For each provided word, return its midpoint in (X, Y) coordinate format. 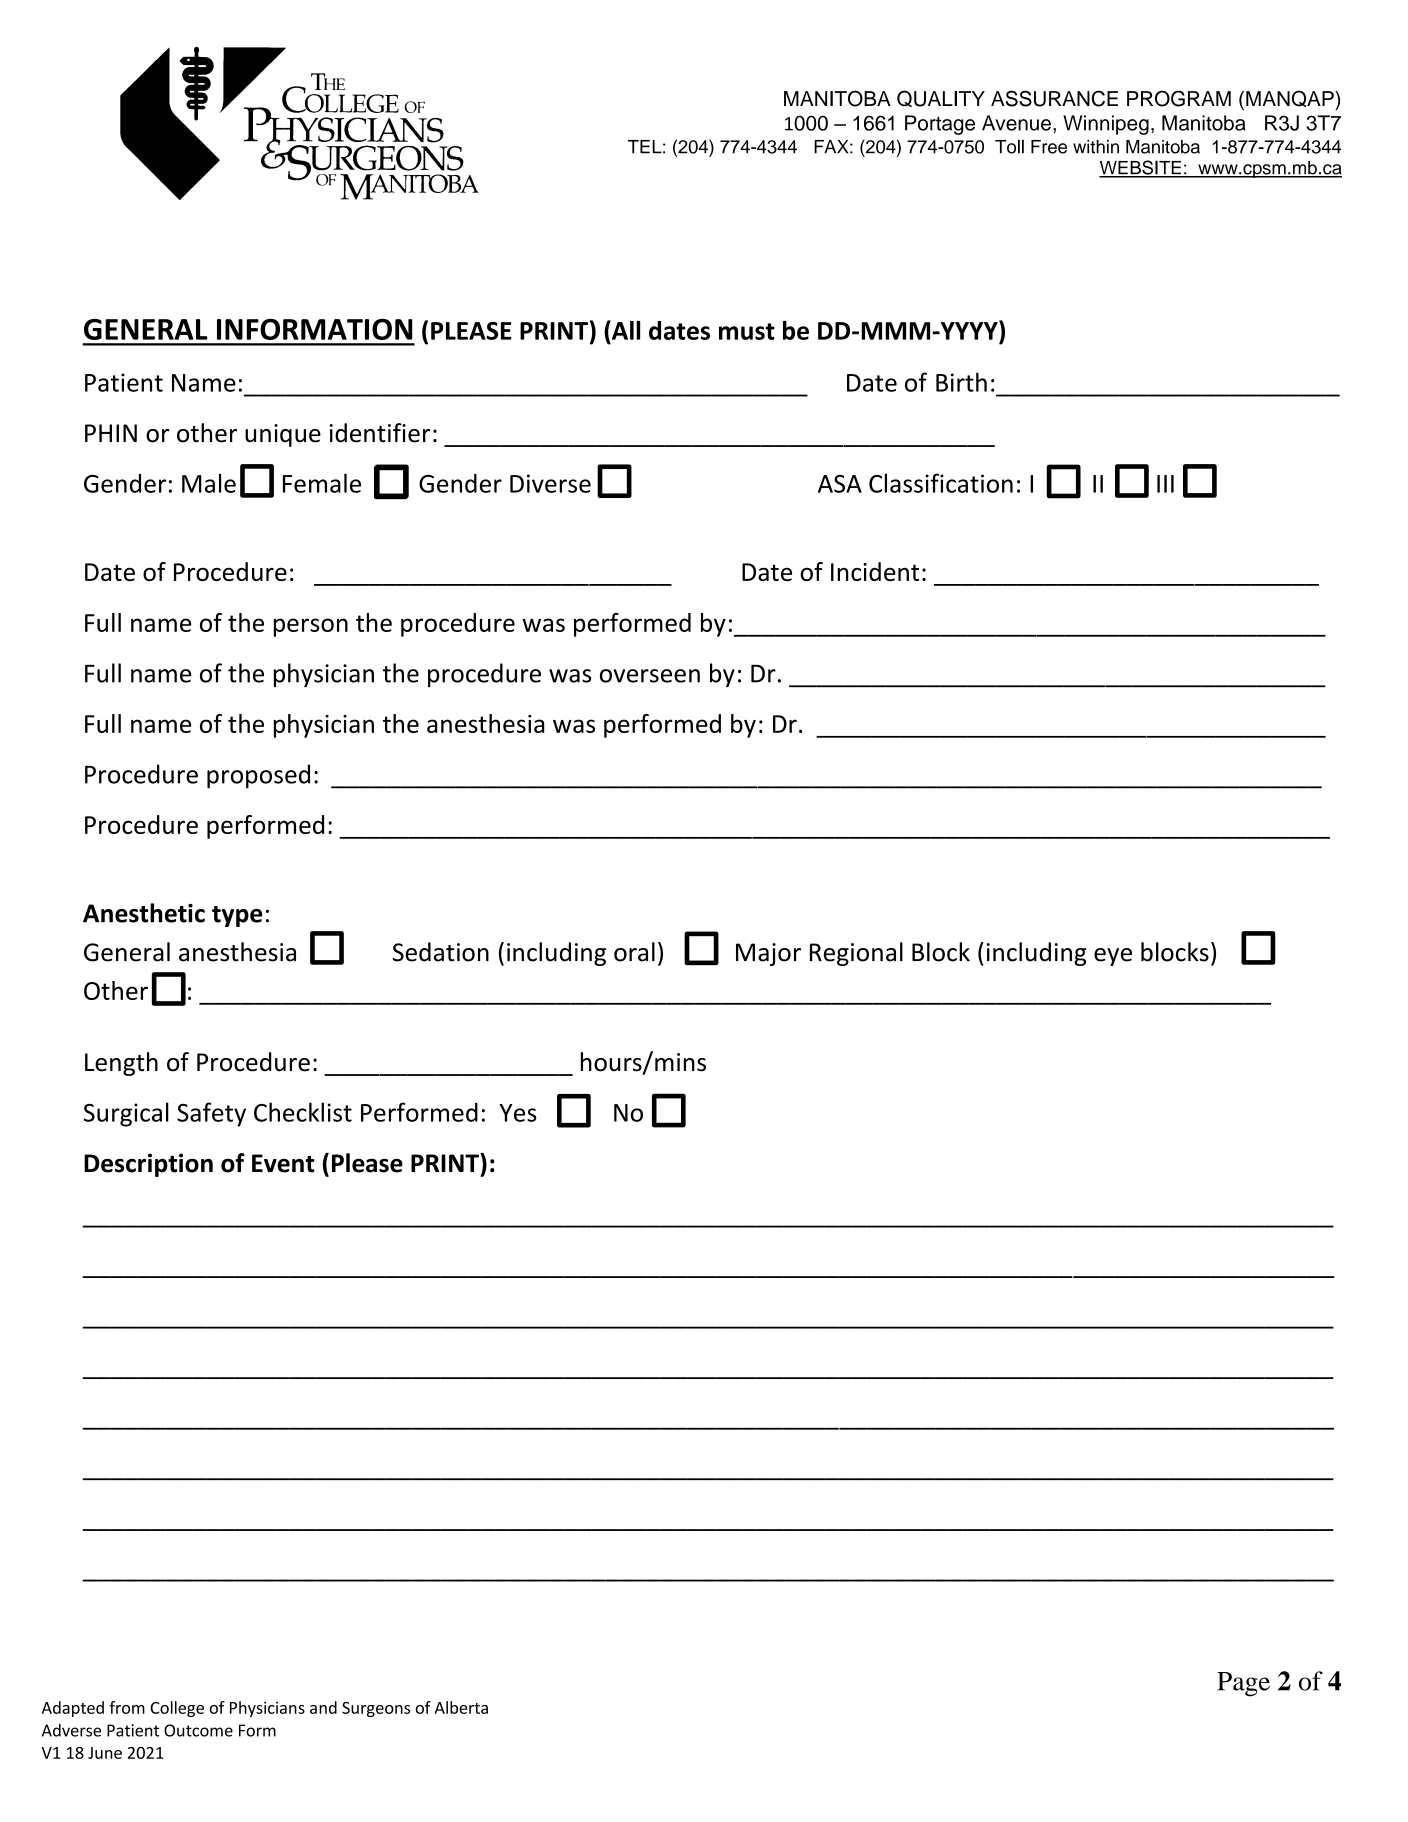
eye (1113, 957)
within (1096, 147)
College (177, 1709)
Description (148, 1165)
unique (283, 435)
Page (1243, 1684)
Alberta (461, 1707)
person (311, 627)
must (747, 331)
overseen (650, 676)
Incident (875, 571)
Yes (518, 1113)
